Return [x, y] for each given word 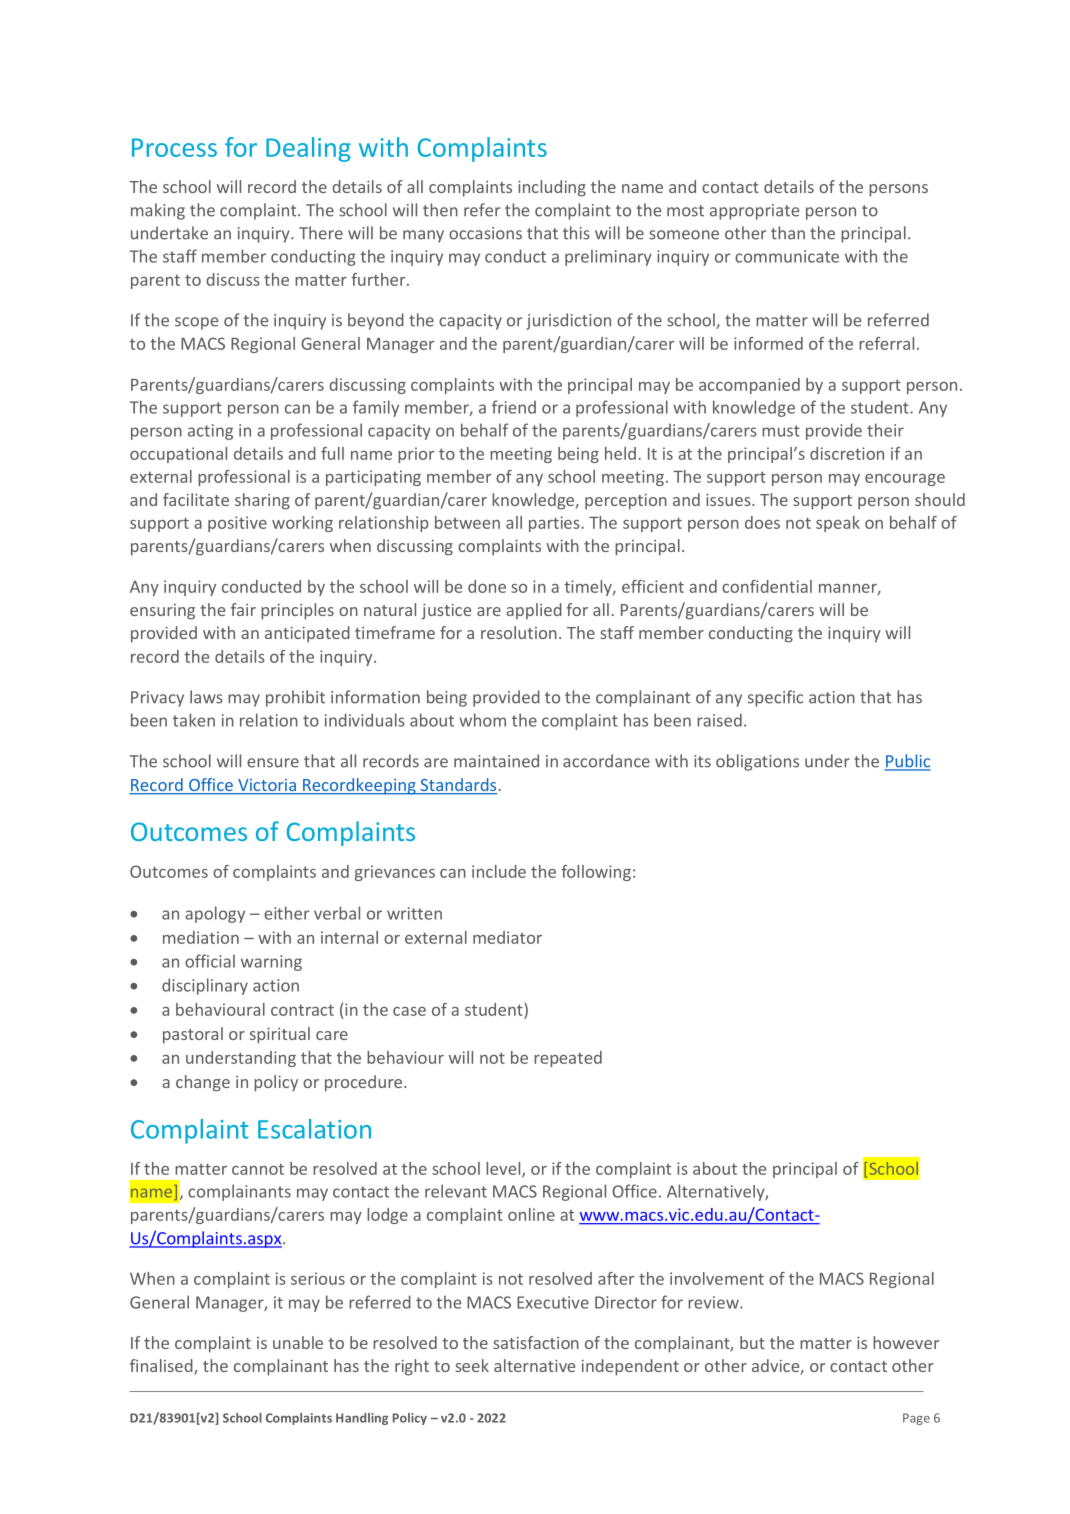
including [552, 188]
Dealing [308, 149]
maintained [496, 761]
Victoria [267, 786]
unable [298, 1342]
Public [907, 762]
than [788, 233]
